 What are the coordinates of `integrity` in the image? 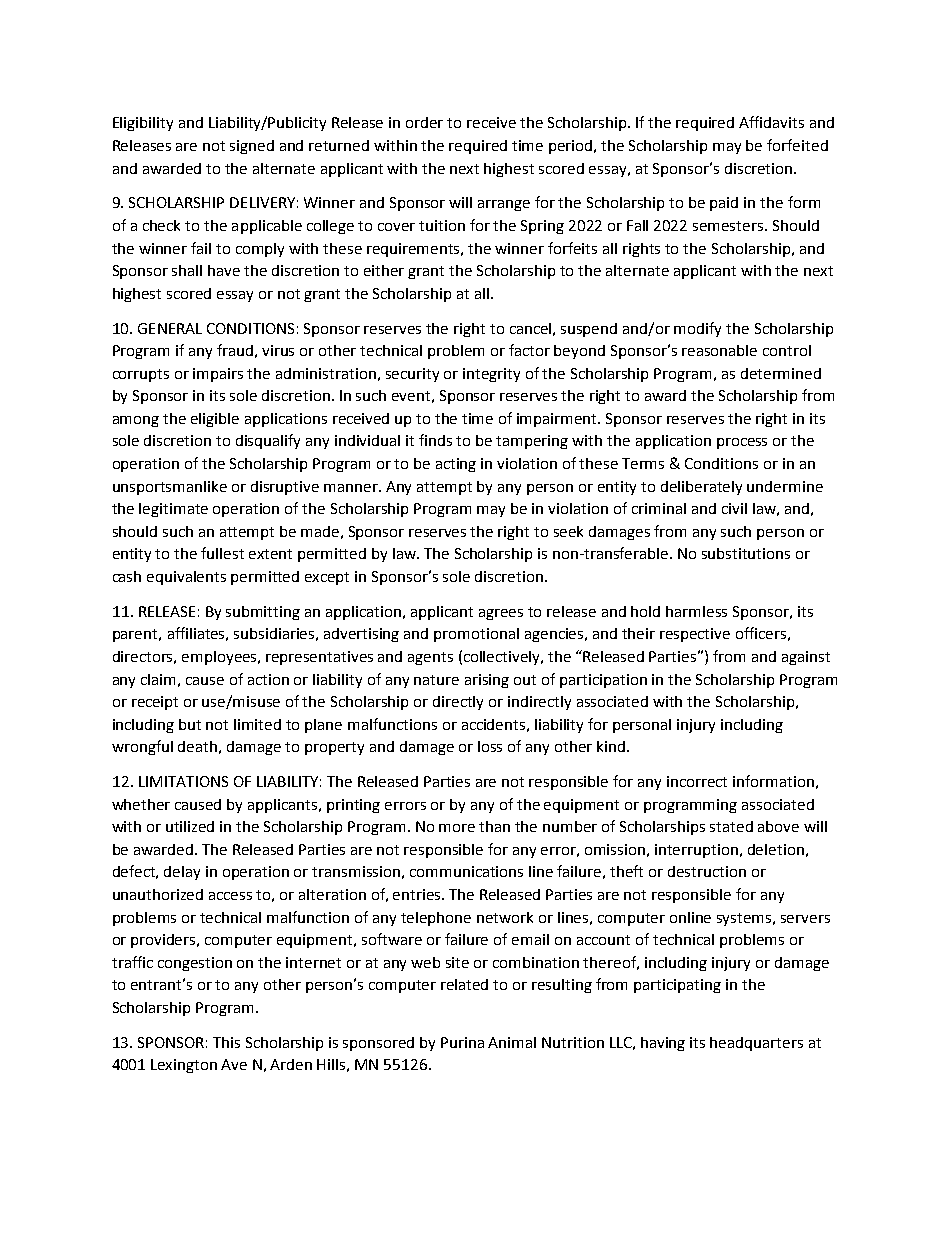 It's located at (491, 375).
